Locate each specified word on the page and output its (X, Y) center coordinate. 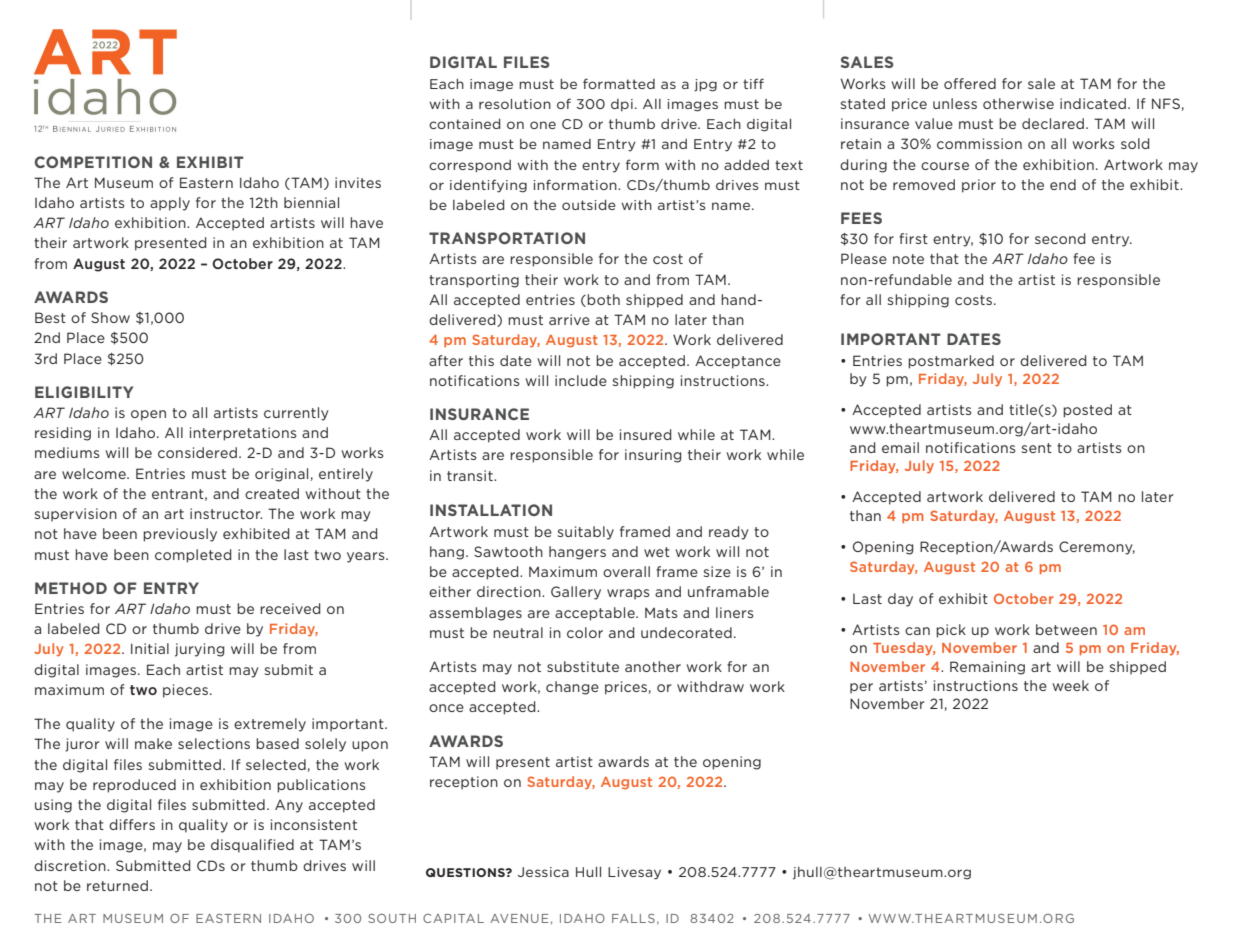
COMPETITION (93, 162)
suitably (586, 533)
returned (117, 885)
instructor (226, 513)
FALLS (633, 918)
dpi (622, 105)
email (900, 447)
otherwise (1018, 103)
